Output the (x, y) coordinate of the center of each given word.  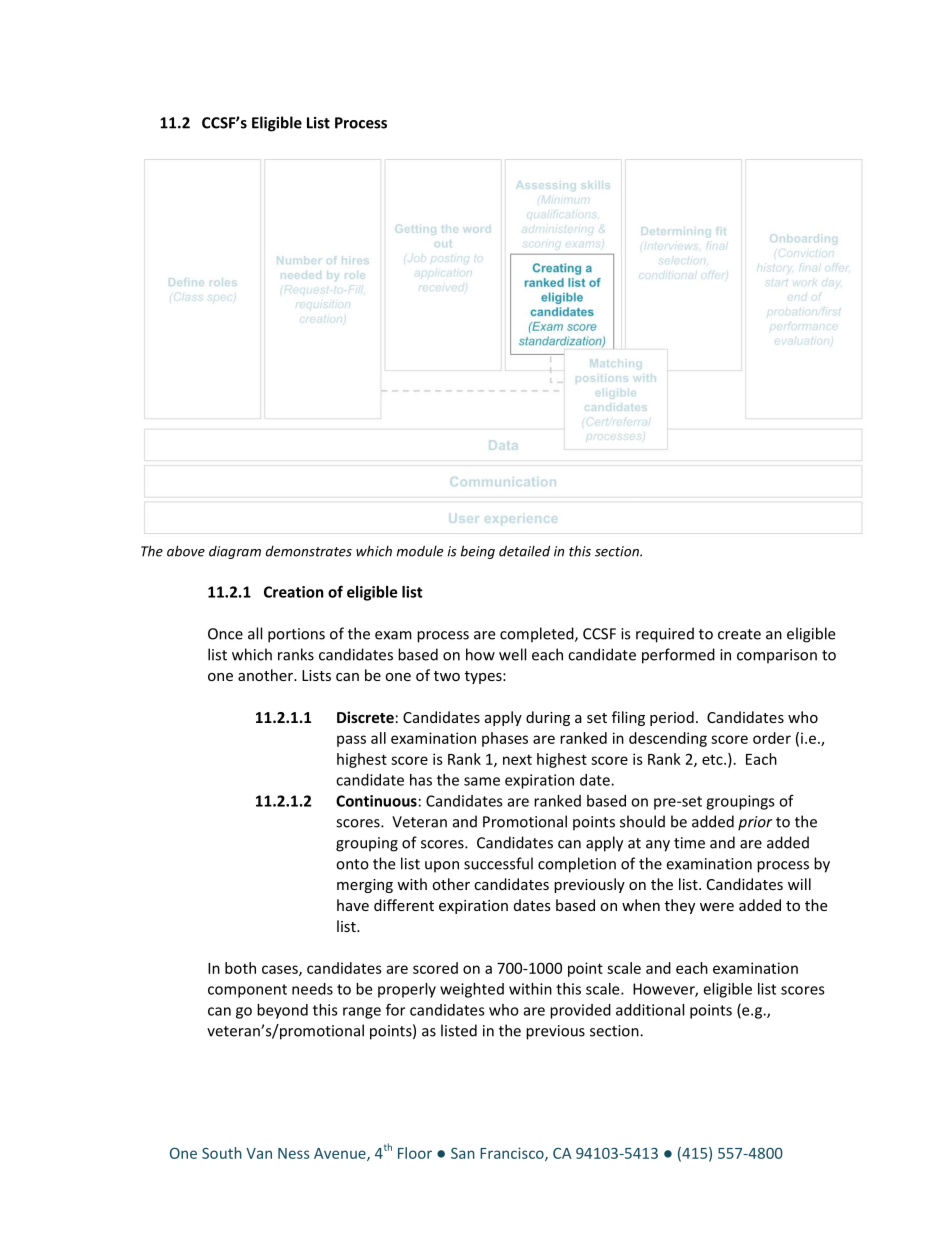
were (717, 907)
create (739, 634)
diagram (235, 552)
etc (713, 759)
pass (351, 741)
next (517, 759)
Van (259, 1153)
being (478, 552)
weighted (472, 990)
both (240, 968)
